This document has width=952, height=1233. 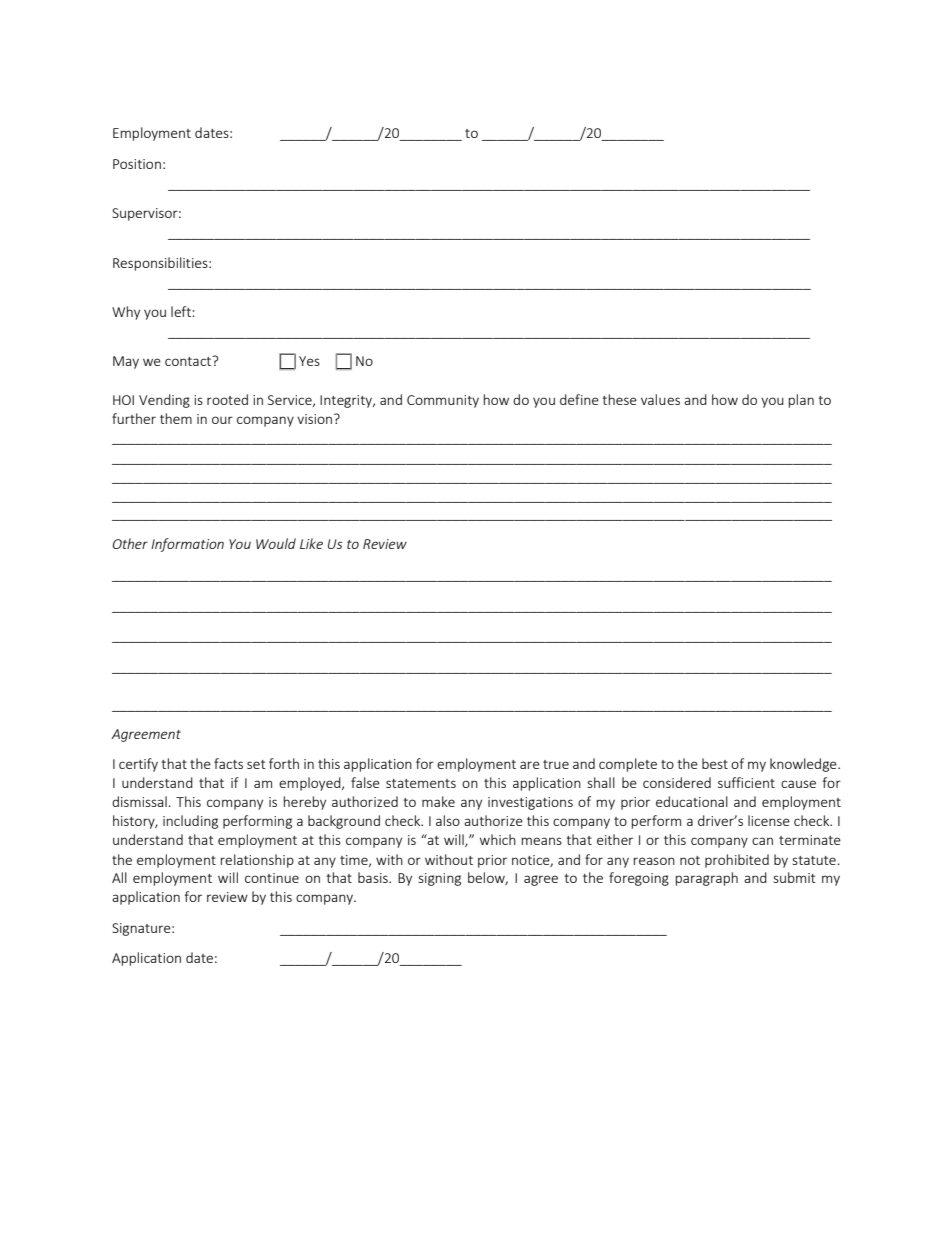 What do you see at coordinates (801, 401) in the document?
I see `plan` at bounding box center [801, 401].
